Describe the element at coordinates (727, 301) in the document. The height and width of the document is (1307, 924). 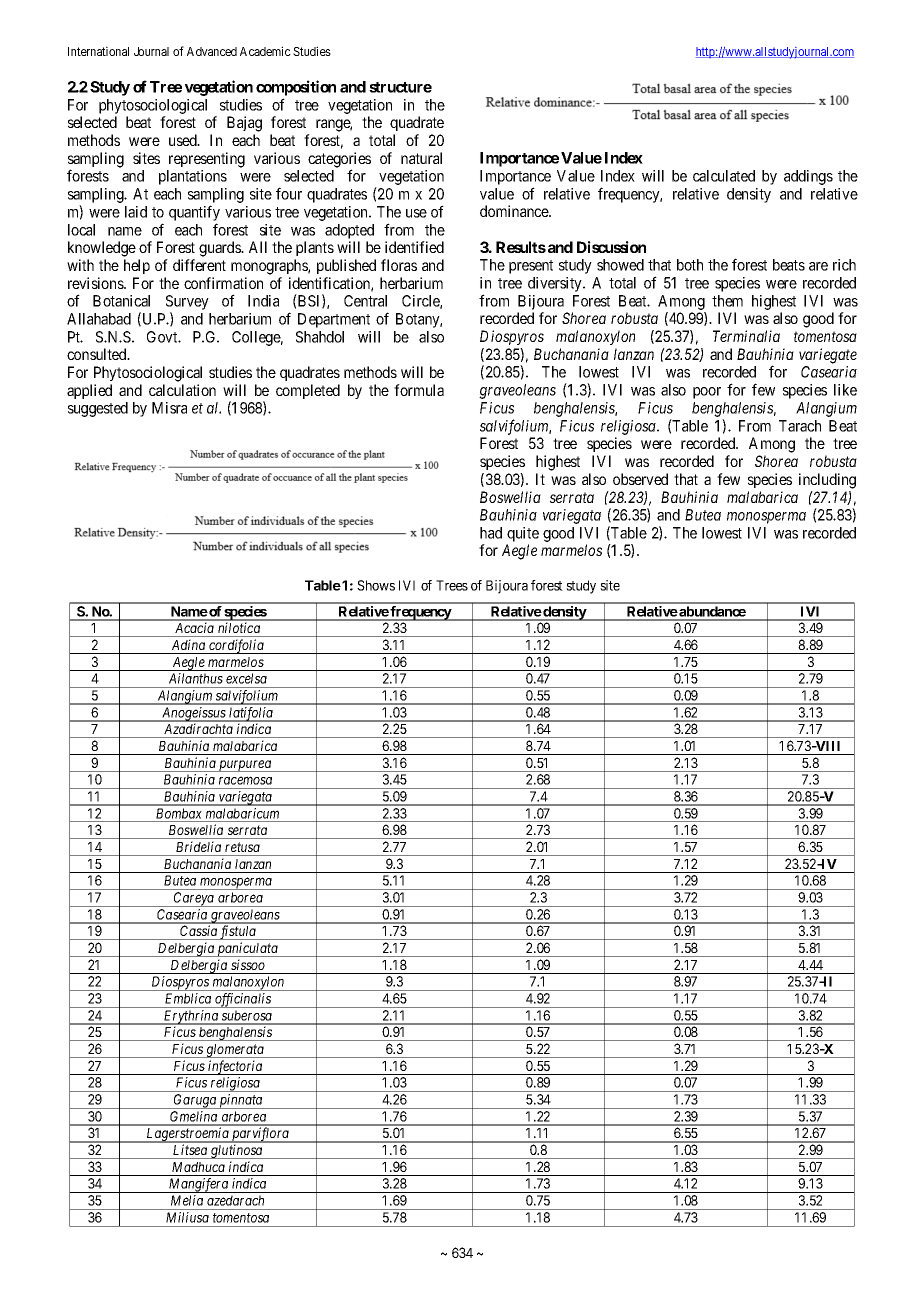
I see `them` at that location.
